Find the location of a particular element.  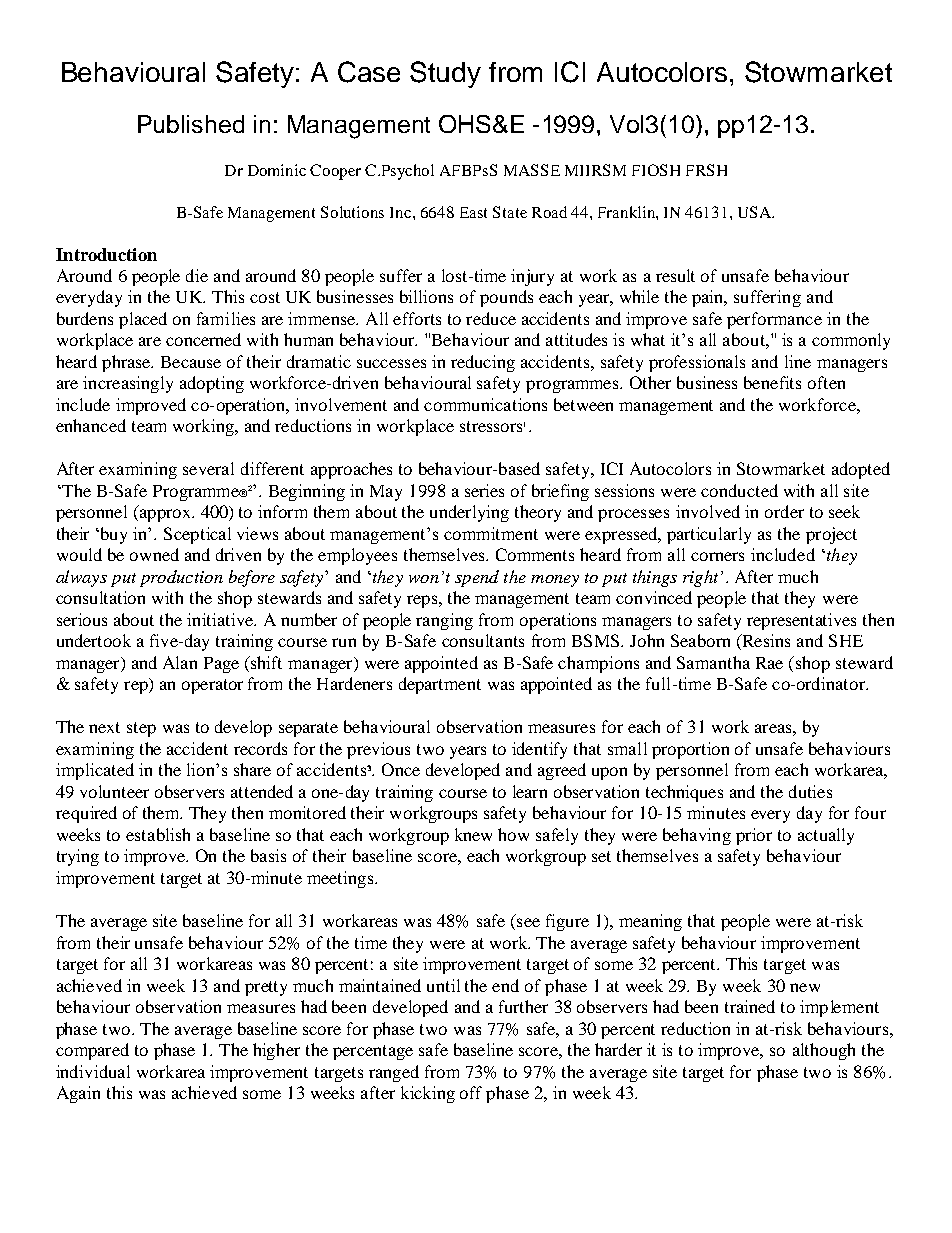

USA is located at coordinates (756, 212).
